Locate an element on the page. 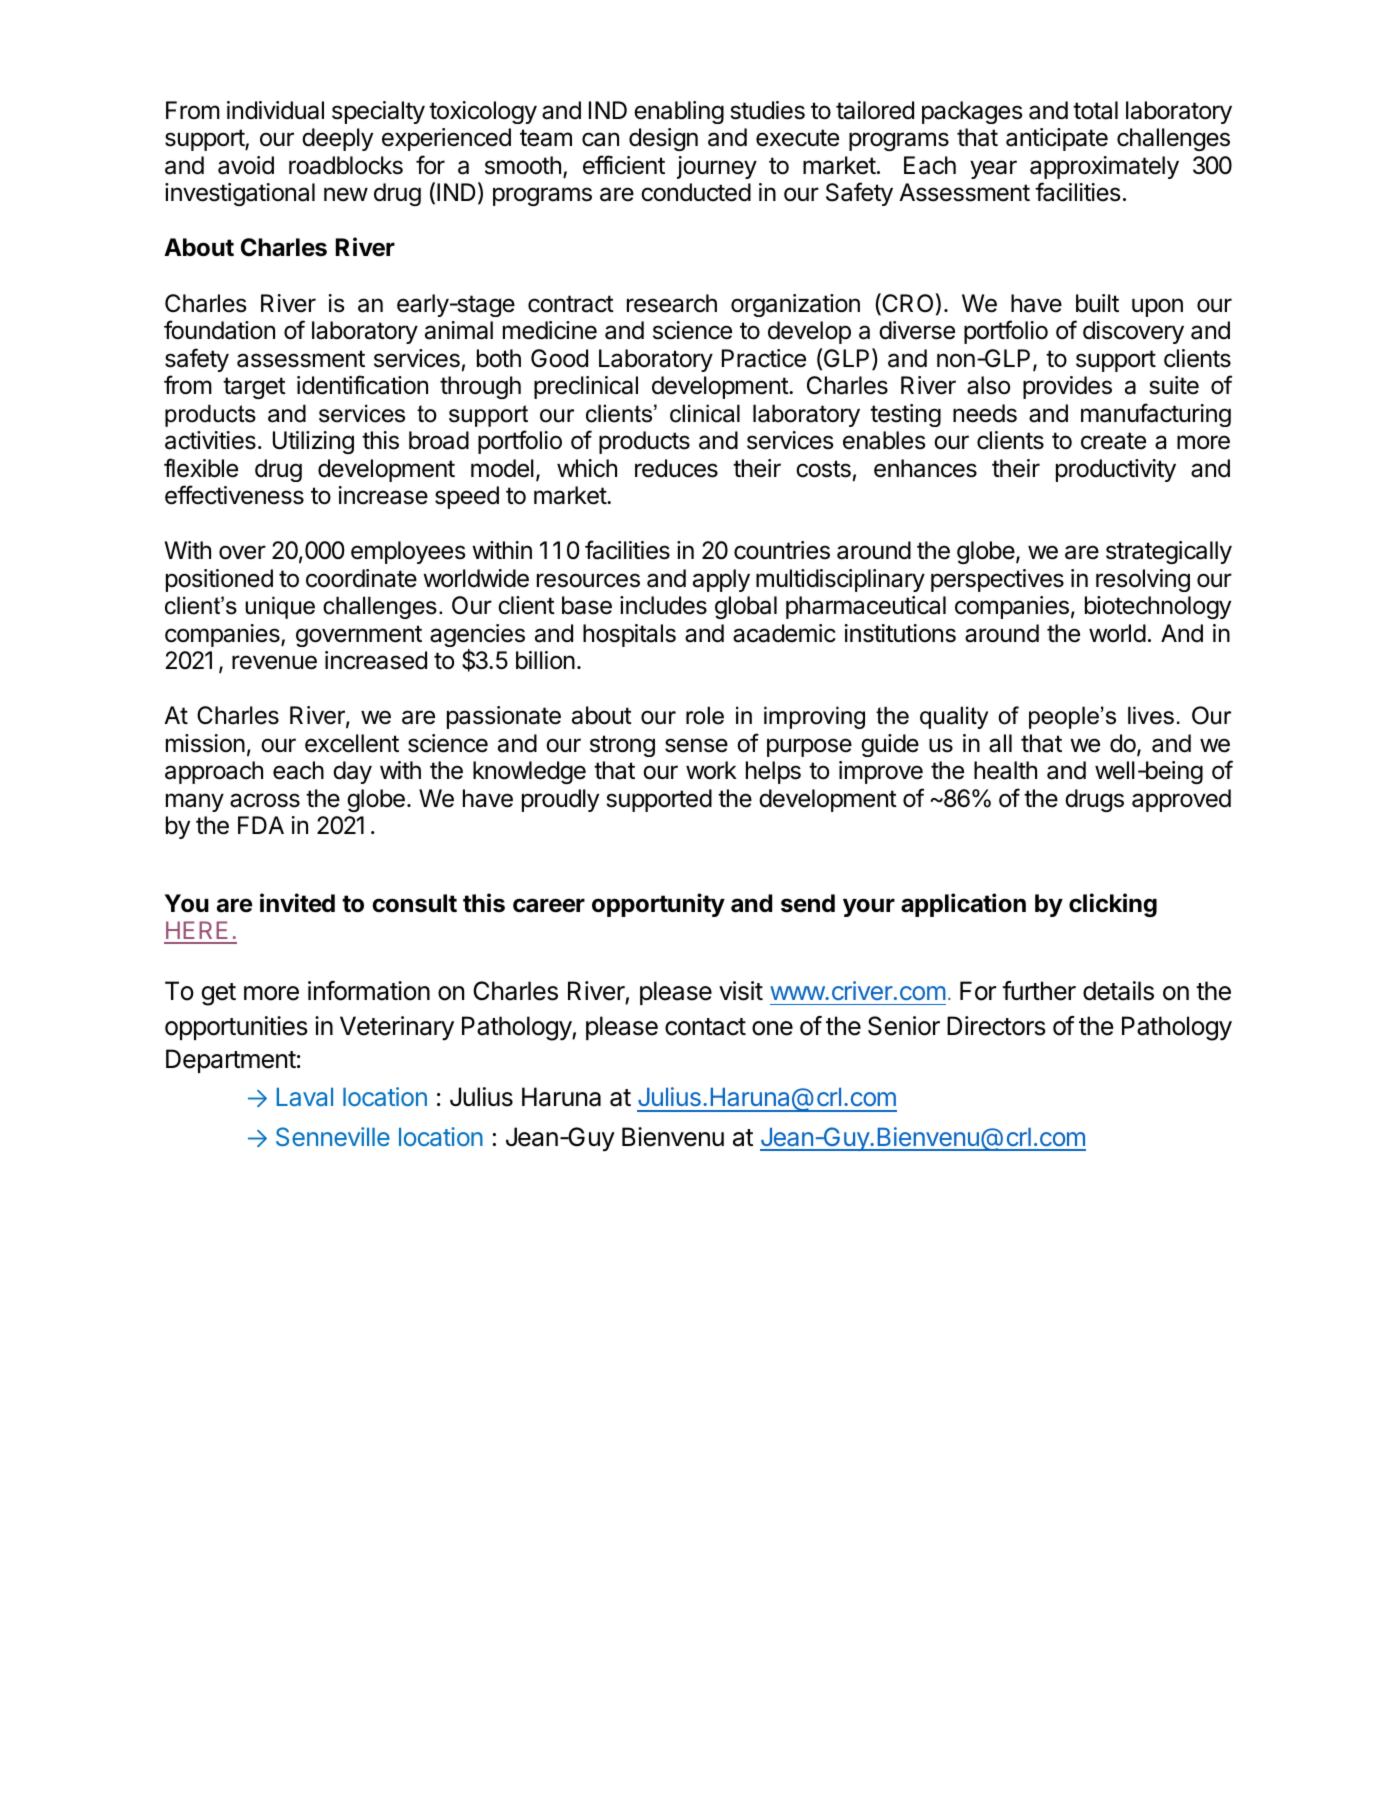 This document has height=1805, width=1395. contact is located at coordinates (705, 1027).
